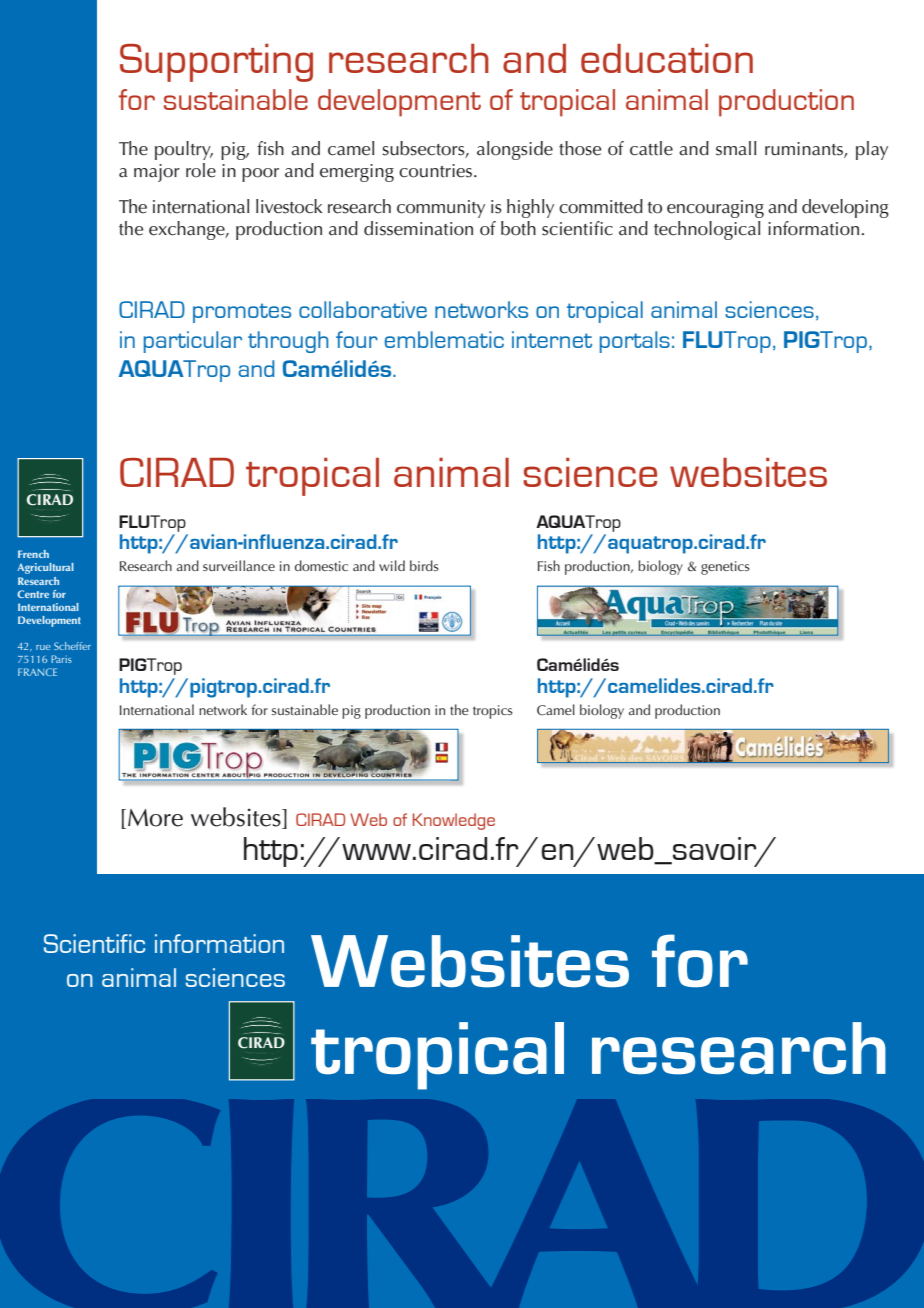 The height and width of the image is (1308, 924). Describe the element at coordinates (444, 339) in the image. I see `emblematic` at that location.
